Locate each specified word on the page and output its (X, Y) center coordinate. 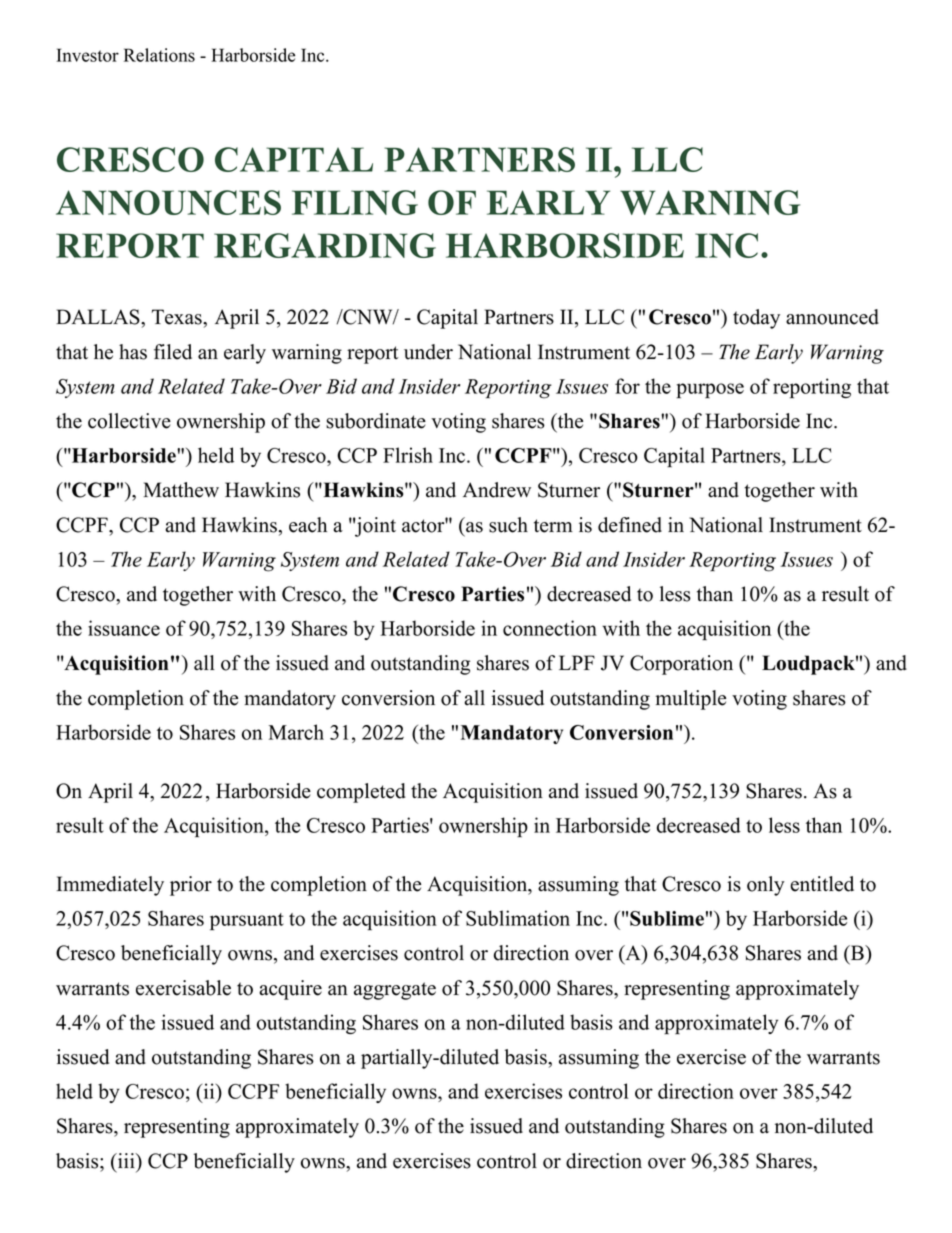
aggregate (395, 991)
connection (550, 628)
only (766, 886)
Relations (159, 55)
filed (173, 352)
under (428, 352)
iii (126, 1160)
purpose (710, 391)
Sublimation (518, 918)
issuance (124, 628)
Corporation (681, 665)
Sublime (667, 918)
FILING (355, 202)
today (756, 319)
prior (191, 886)
